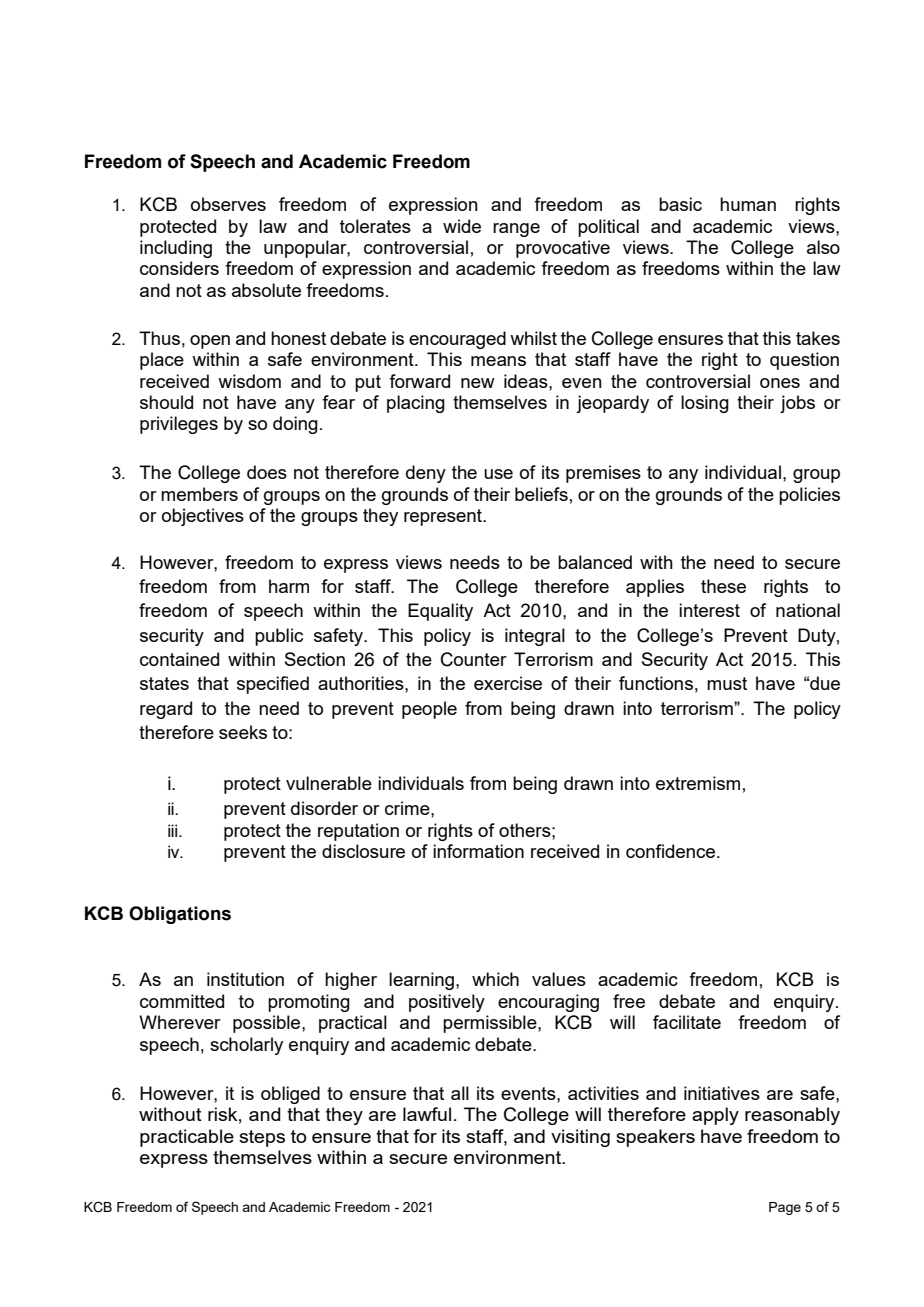  I want to click on exercise, so click(508, 683).
